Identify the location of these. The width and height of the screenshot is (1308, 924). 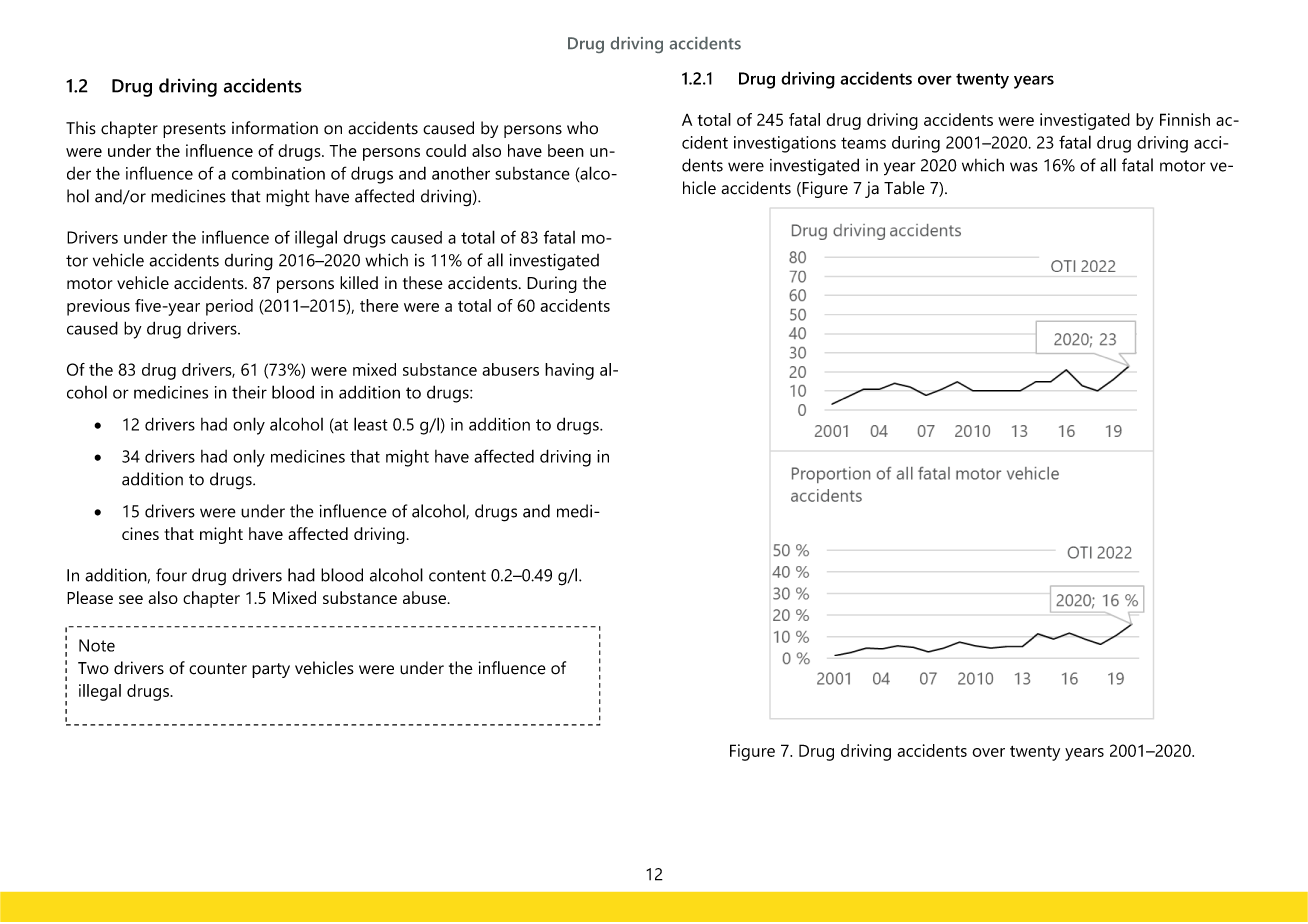
(423, 283).
